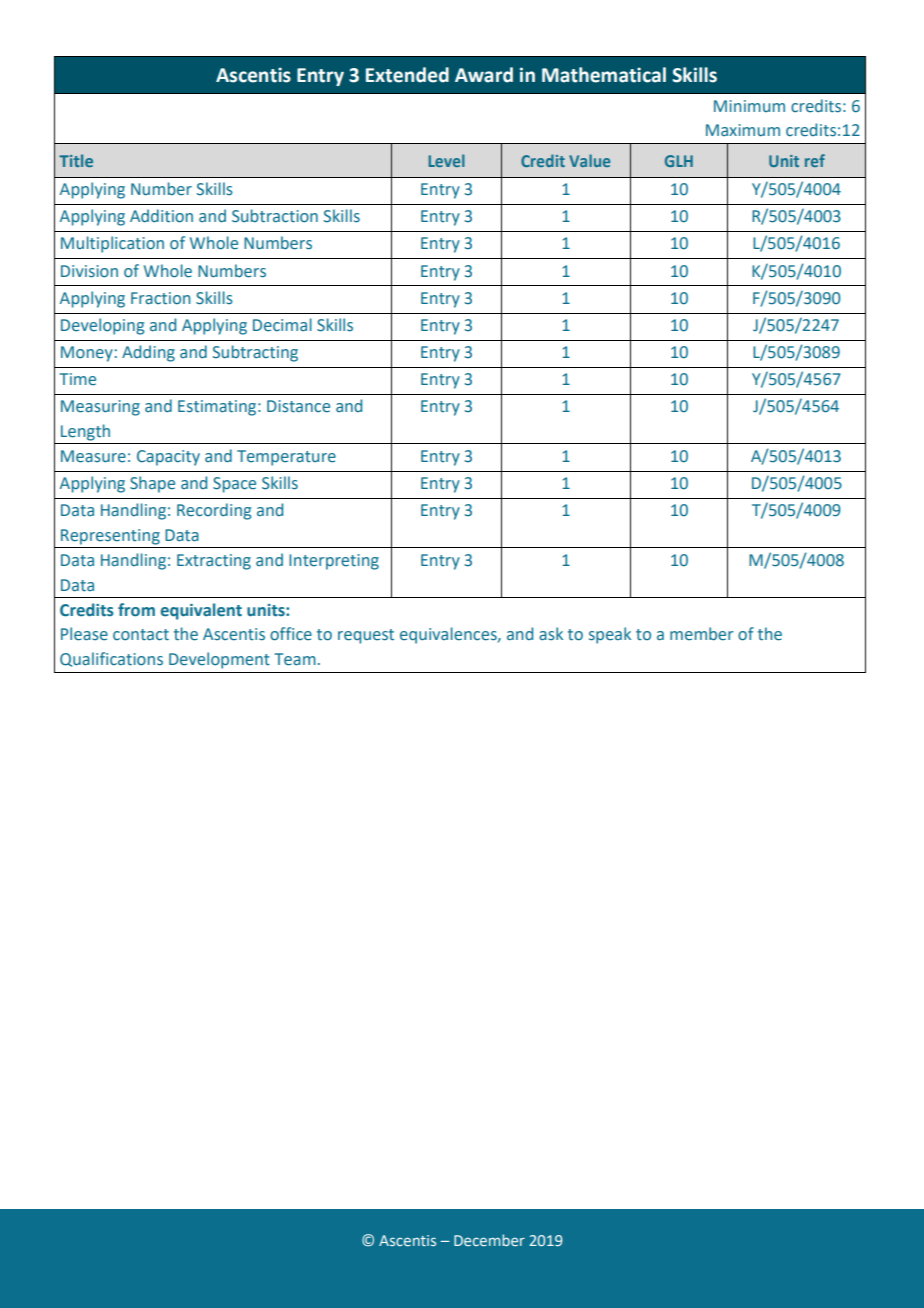 Image resolution: width=924 pixels, height=1308 pixels. Describe the element at coordinates (749, 106) in the document. I see `Minimum` at that location.
